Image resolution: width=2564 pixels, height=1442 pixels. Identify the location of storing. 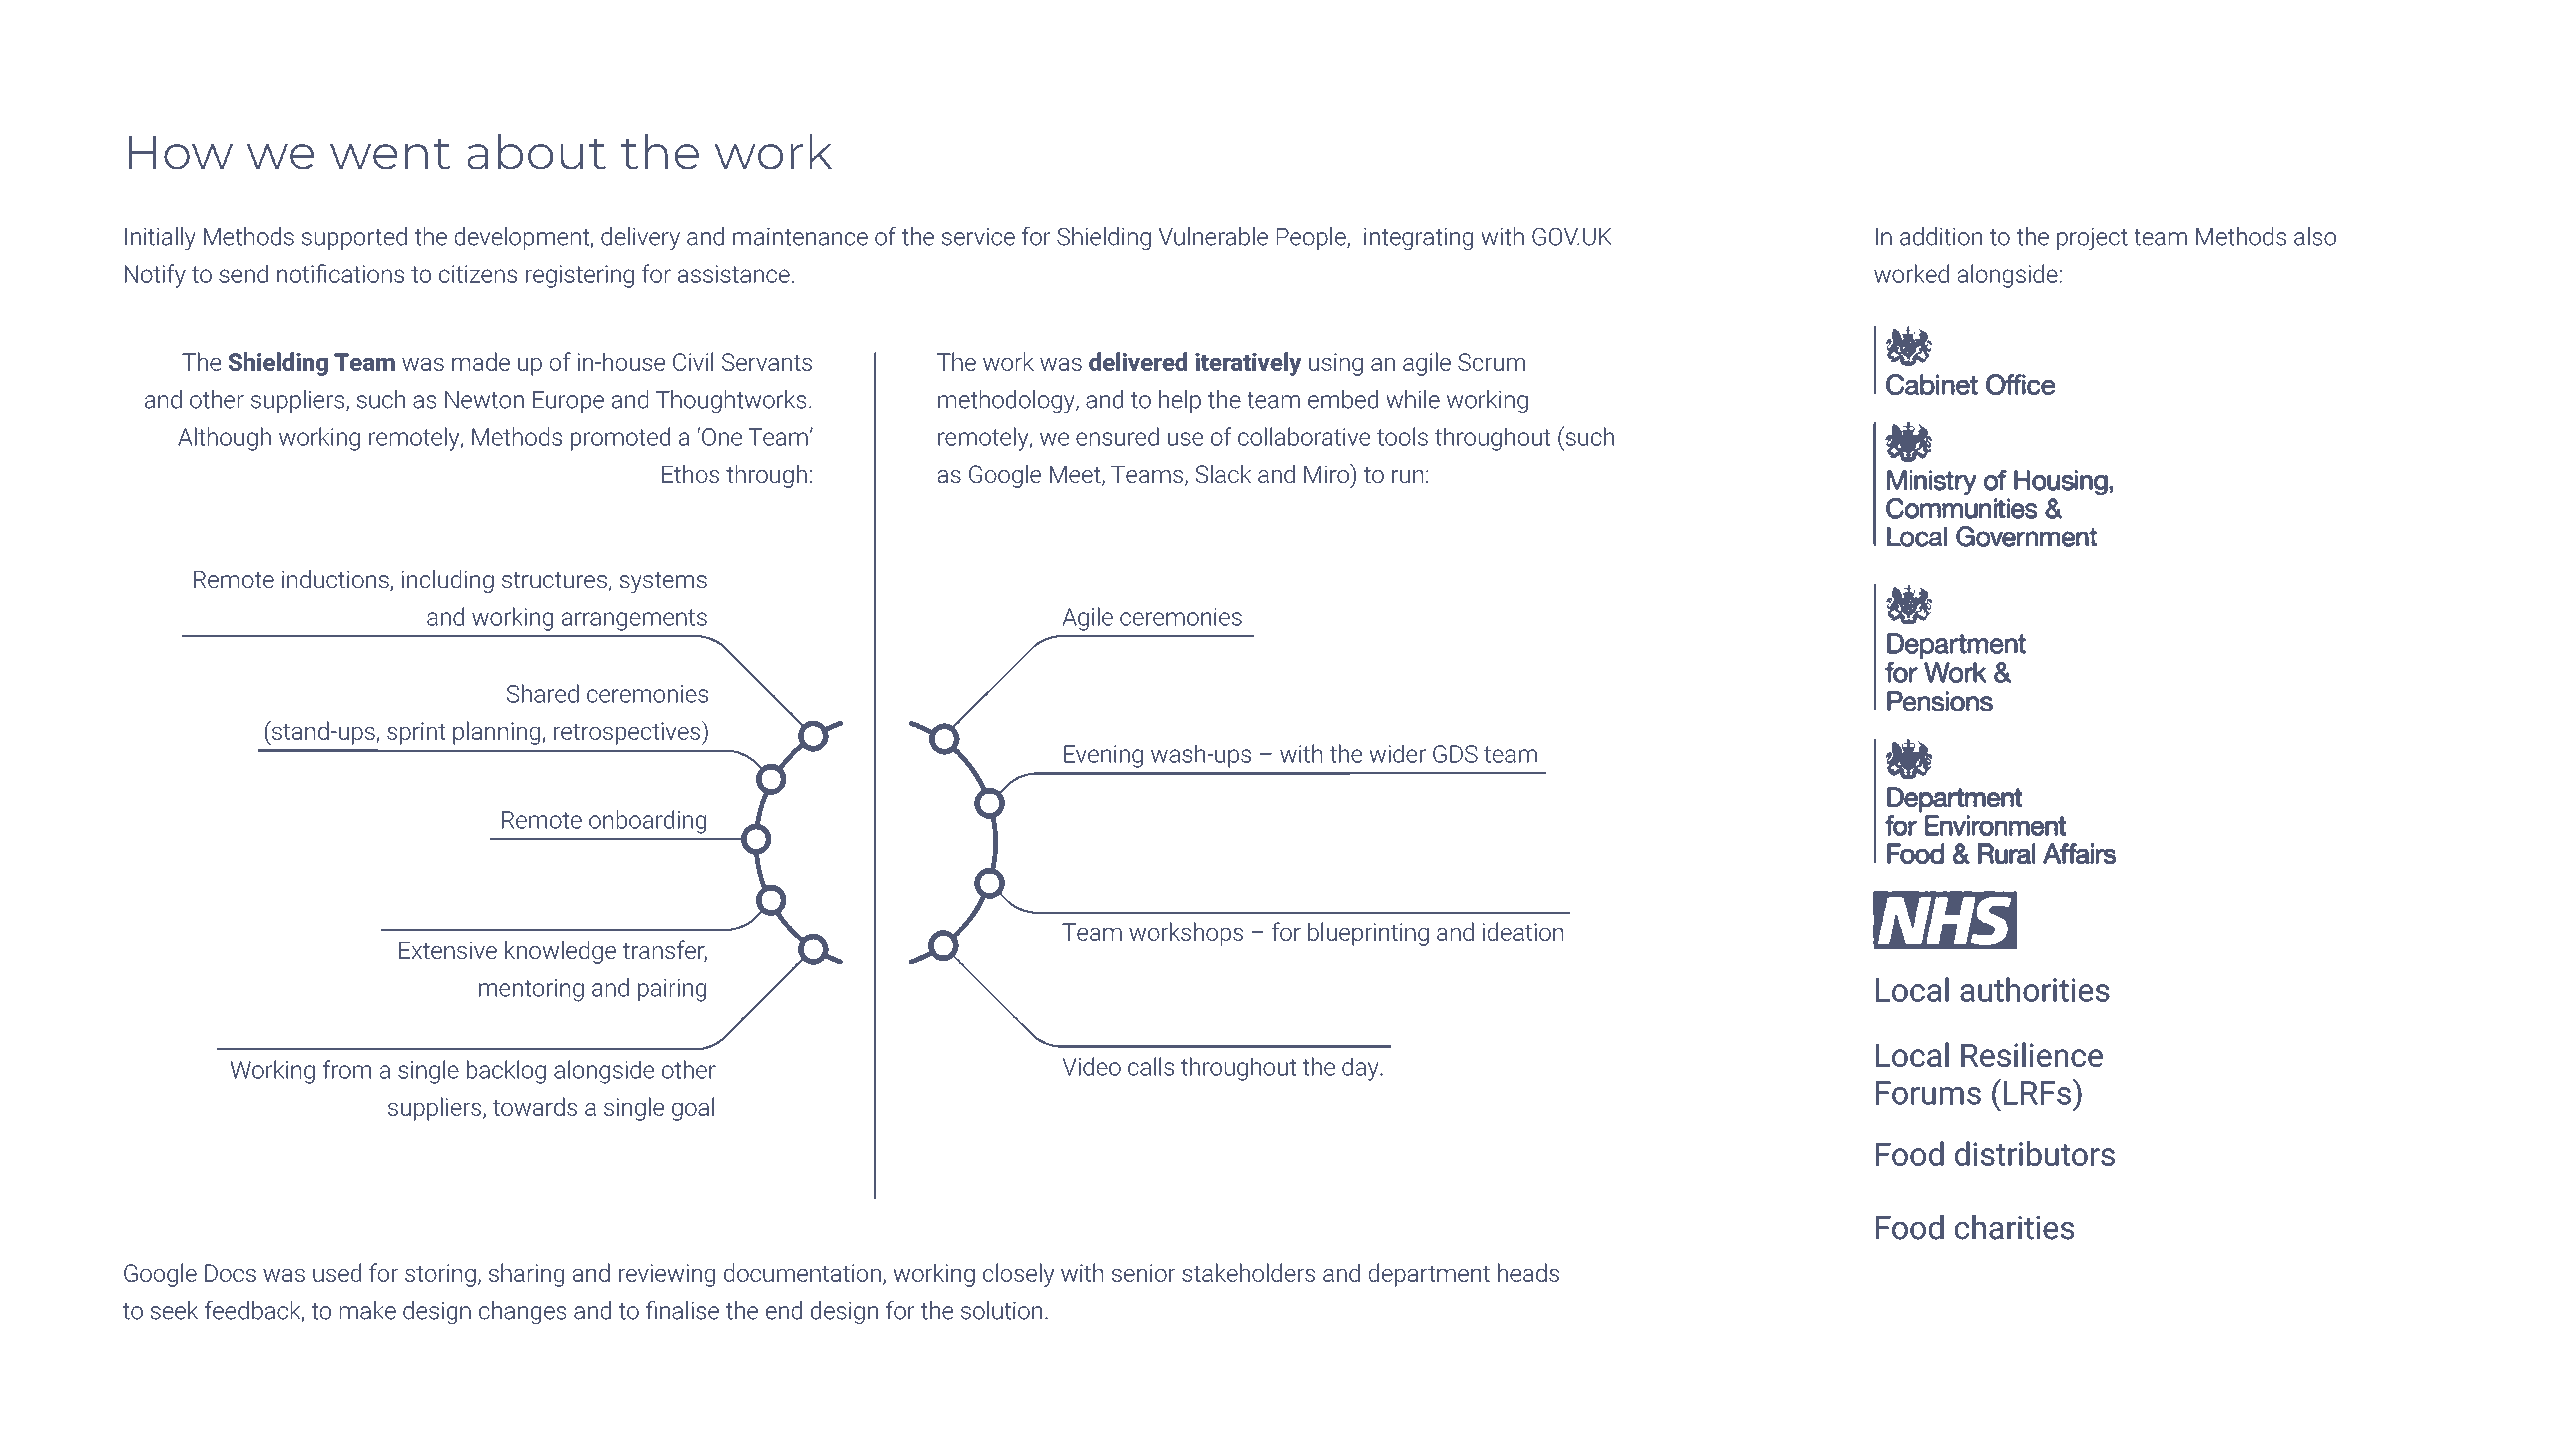
(440, 1275).
